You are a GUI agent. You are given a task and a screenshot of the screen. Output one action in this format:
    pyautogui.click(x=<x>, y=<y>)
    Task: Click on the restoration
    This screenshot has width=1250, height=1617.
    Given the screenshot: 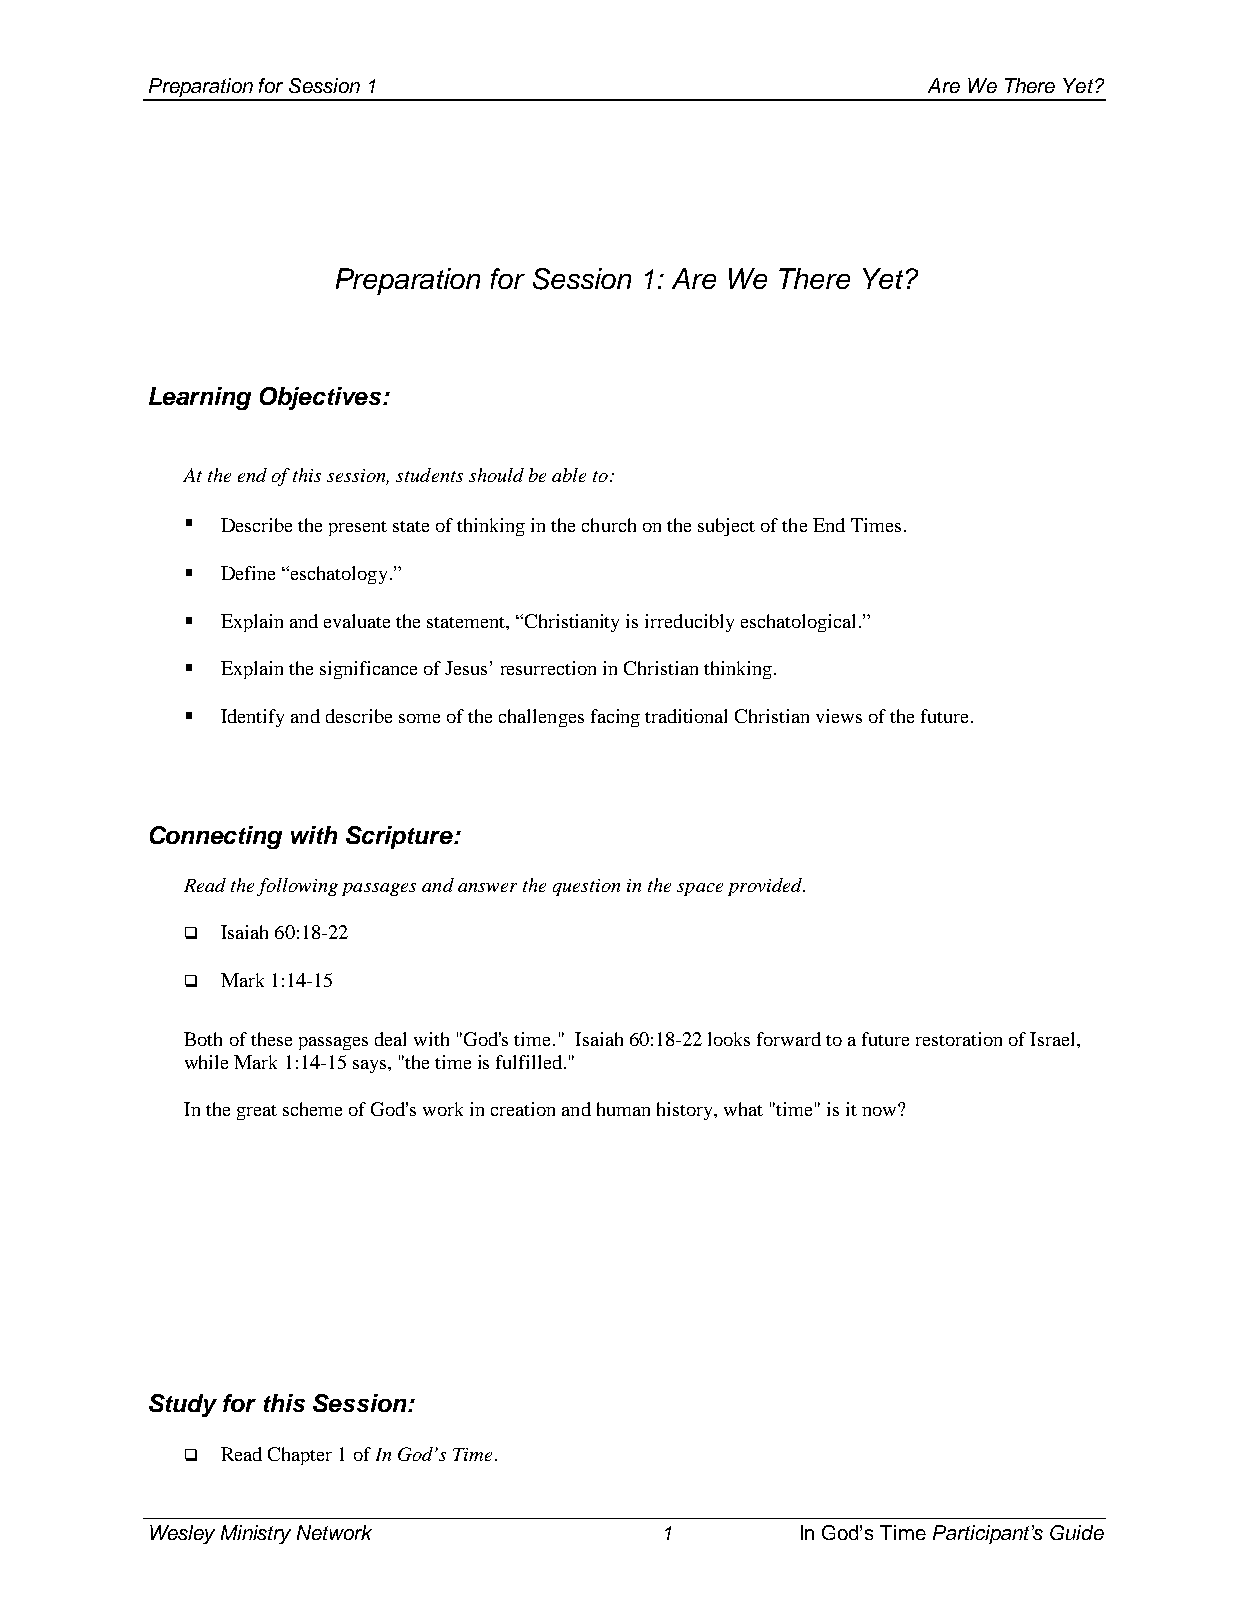 What is the action you would take?
    pyautogui.click(x=959, y=1039)
